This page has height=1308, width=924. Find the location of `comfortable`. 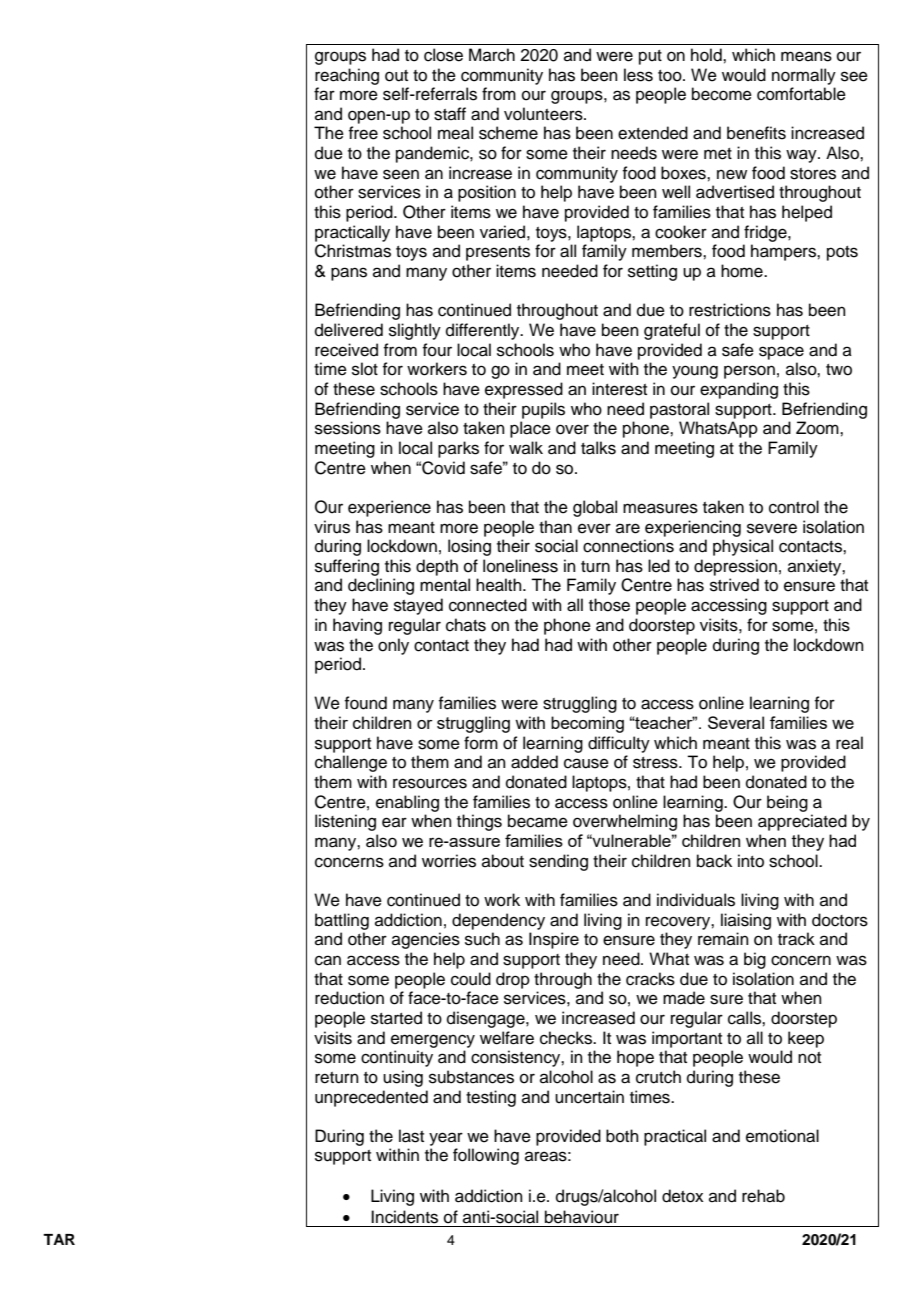

comfortable is located at coordinates (801, 94).
